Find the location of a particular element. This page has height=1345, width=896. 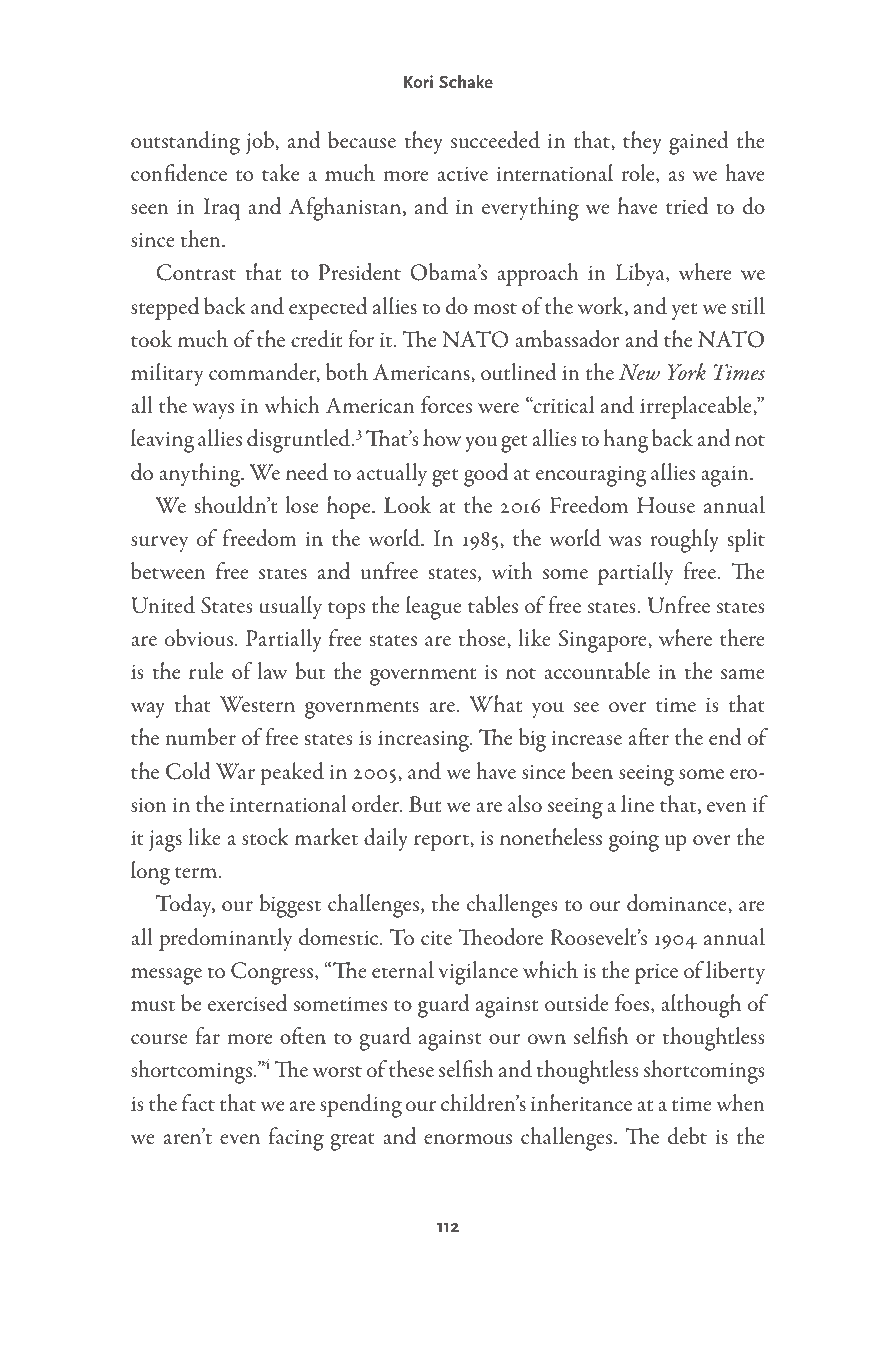

irreplaceable is located at coordinates (697, 408).
